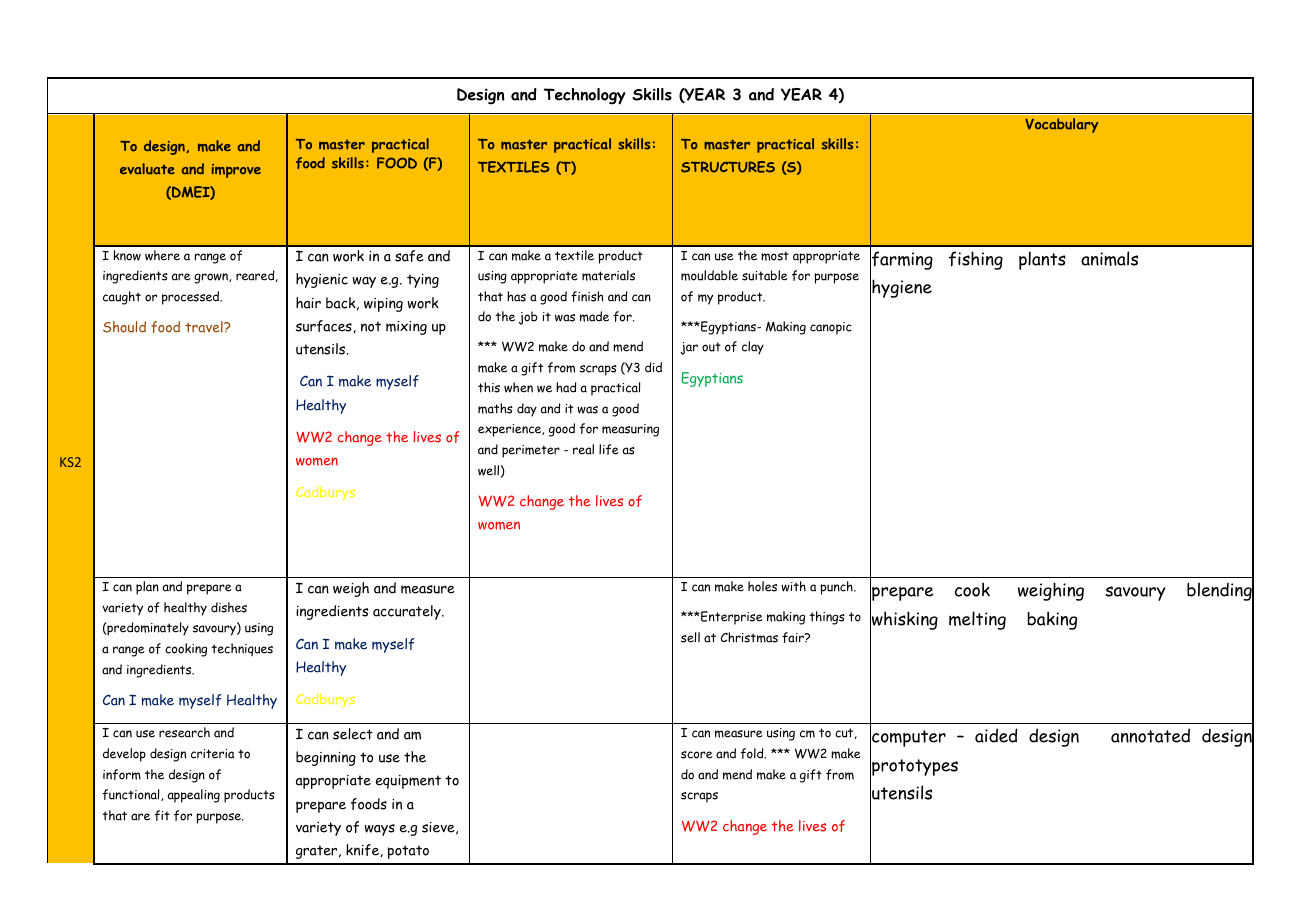 This page has width=1308, height=924. Describe the element at coordinates (762, 586) in the page. I see `holes` at that location.
